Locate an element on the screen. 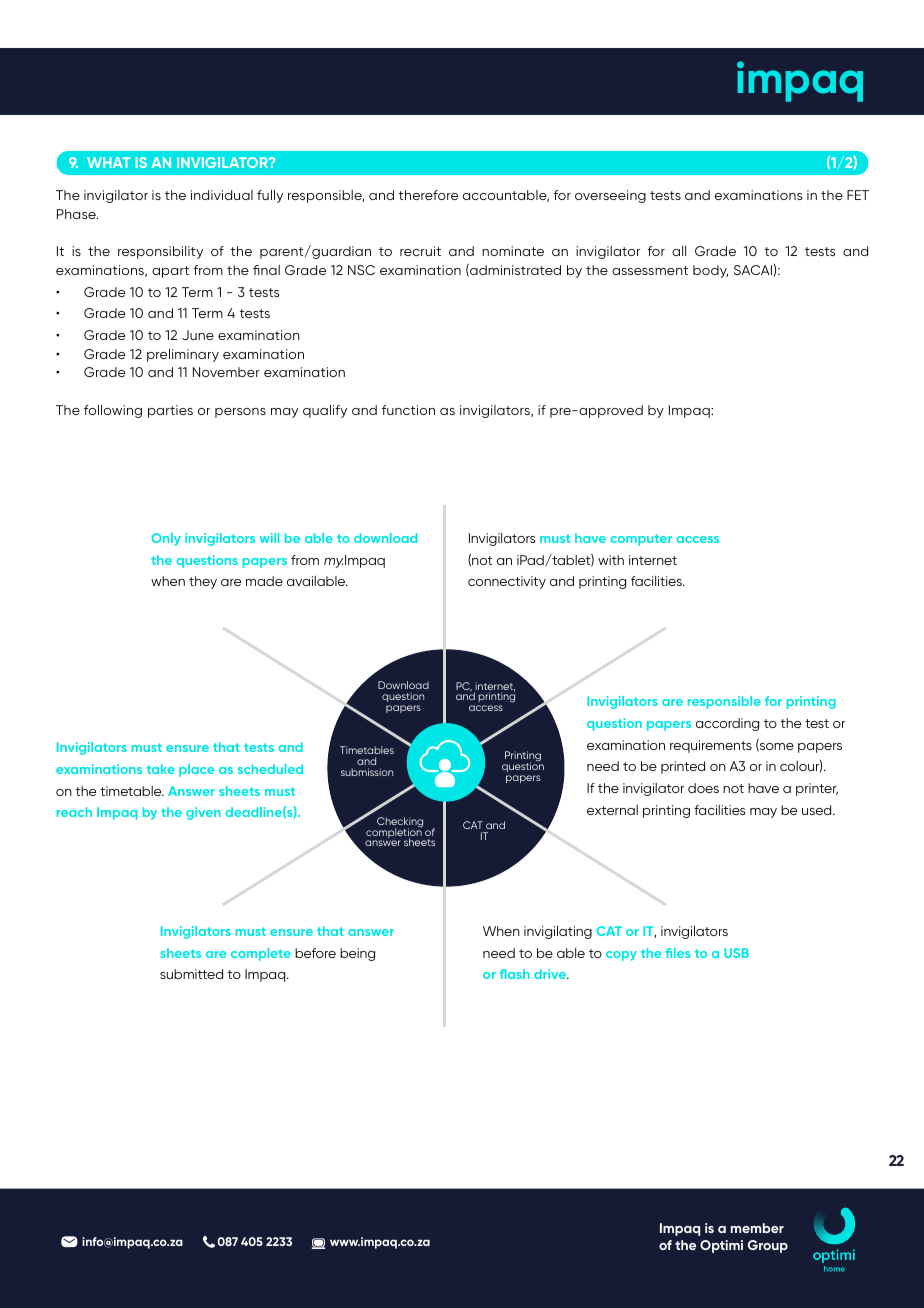 The width and height of the screenshot is (924, 1308). take is located at coordinates (160, 769).
